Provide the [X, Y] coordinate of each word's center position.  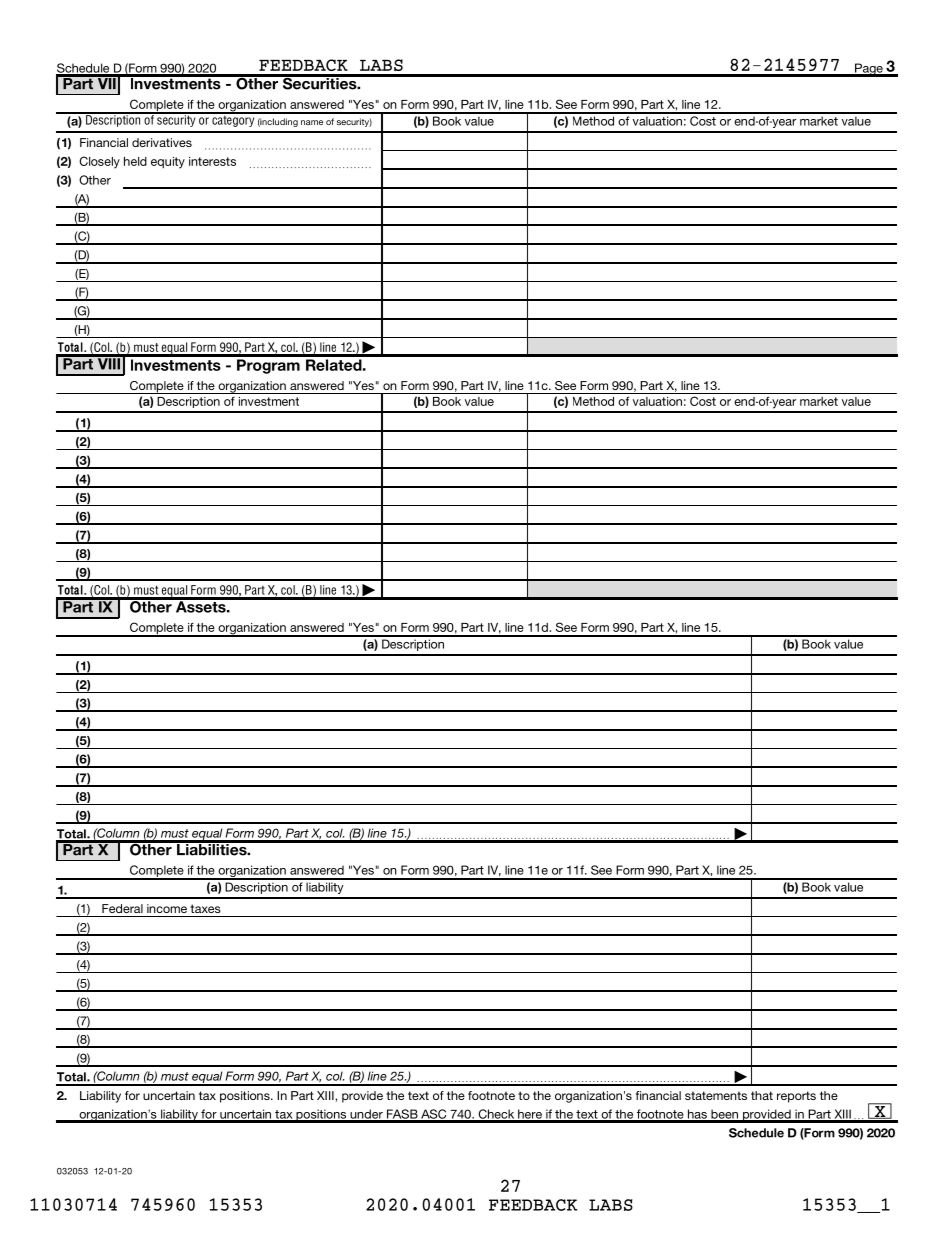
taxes [205, 908]
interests [212, 161]
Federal [122, 908]
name [312, 122]
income [167, 908]
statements [716, 1095]
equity [168, 163]
